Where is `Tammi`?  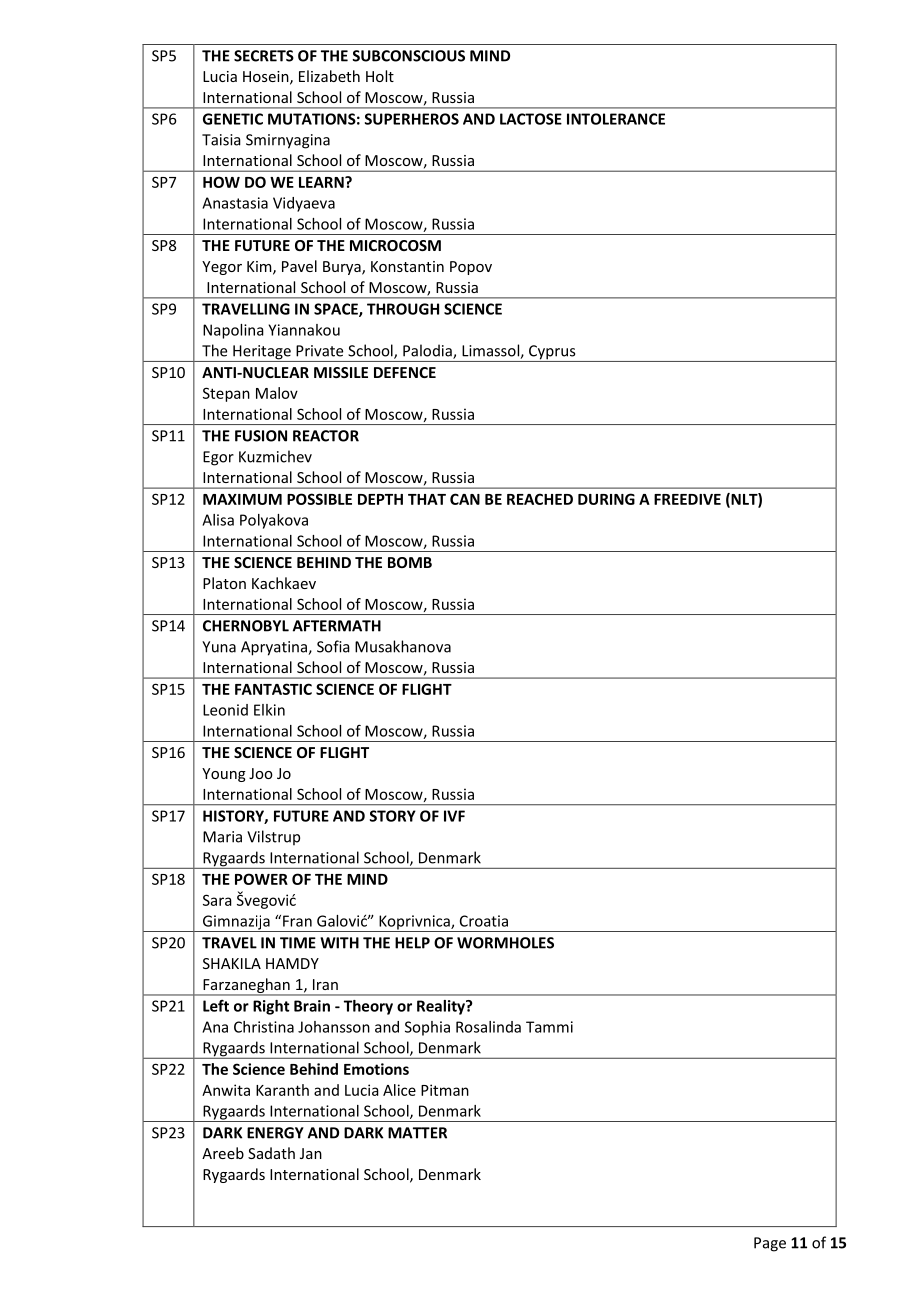
Tammi is located at coordinates (549, 1027).
